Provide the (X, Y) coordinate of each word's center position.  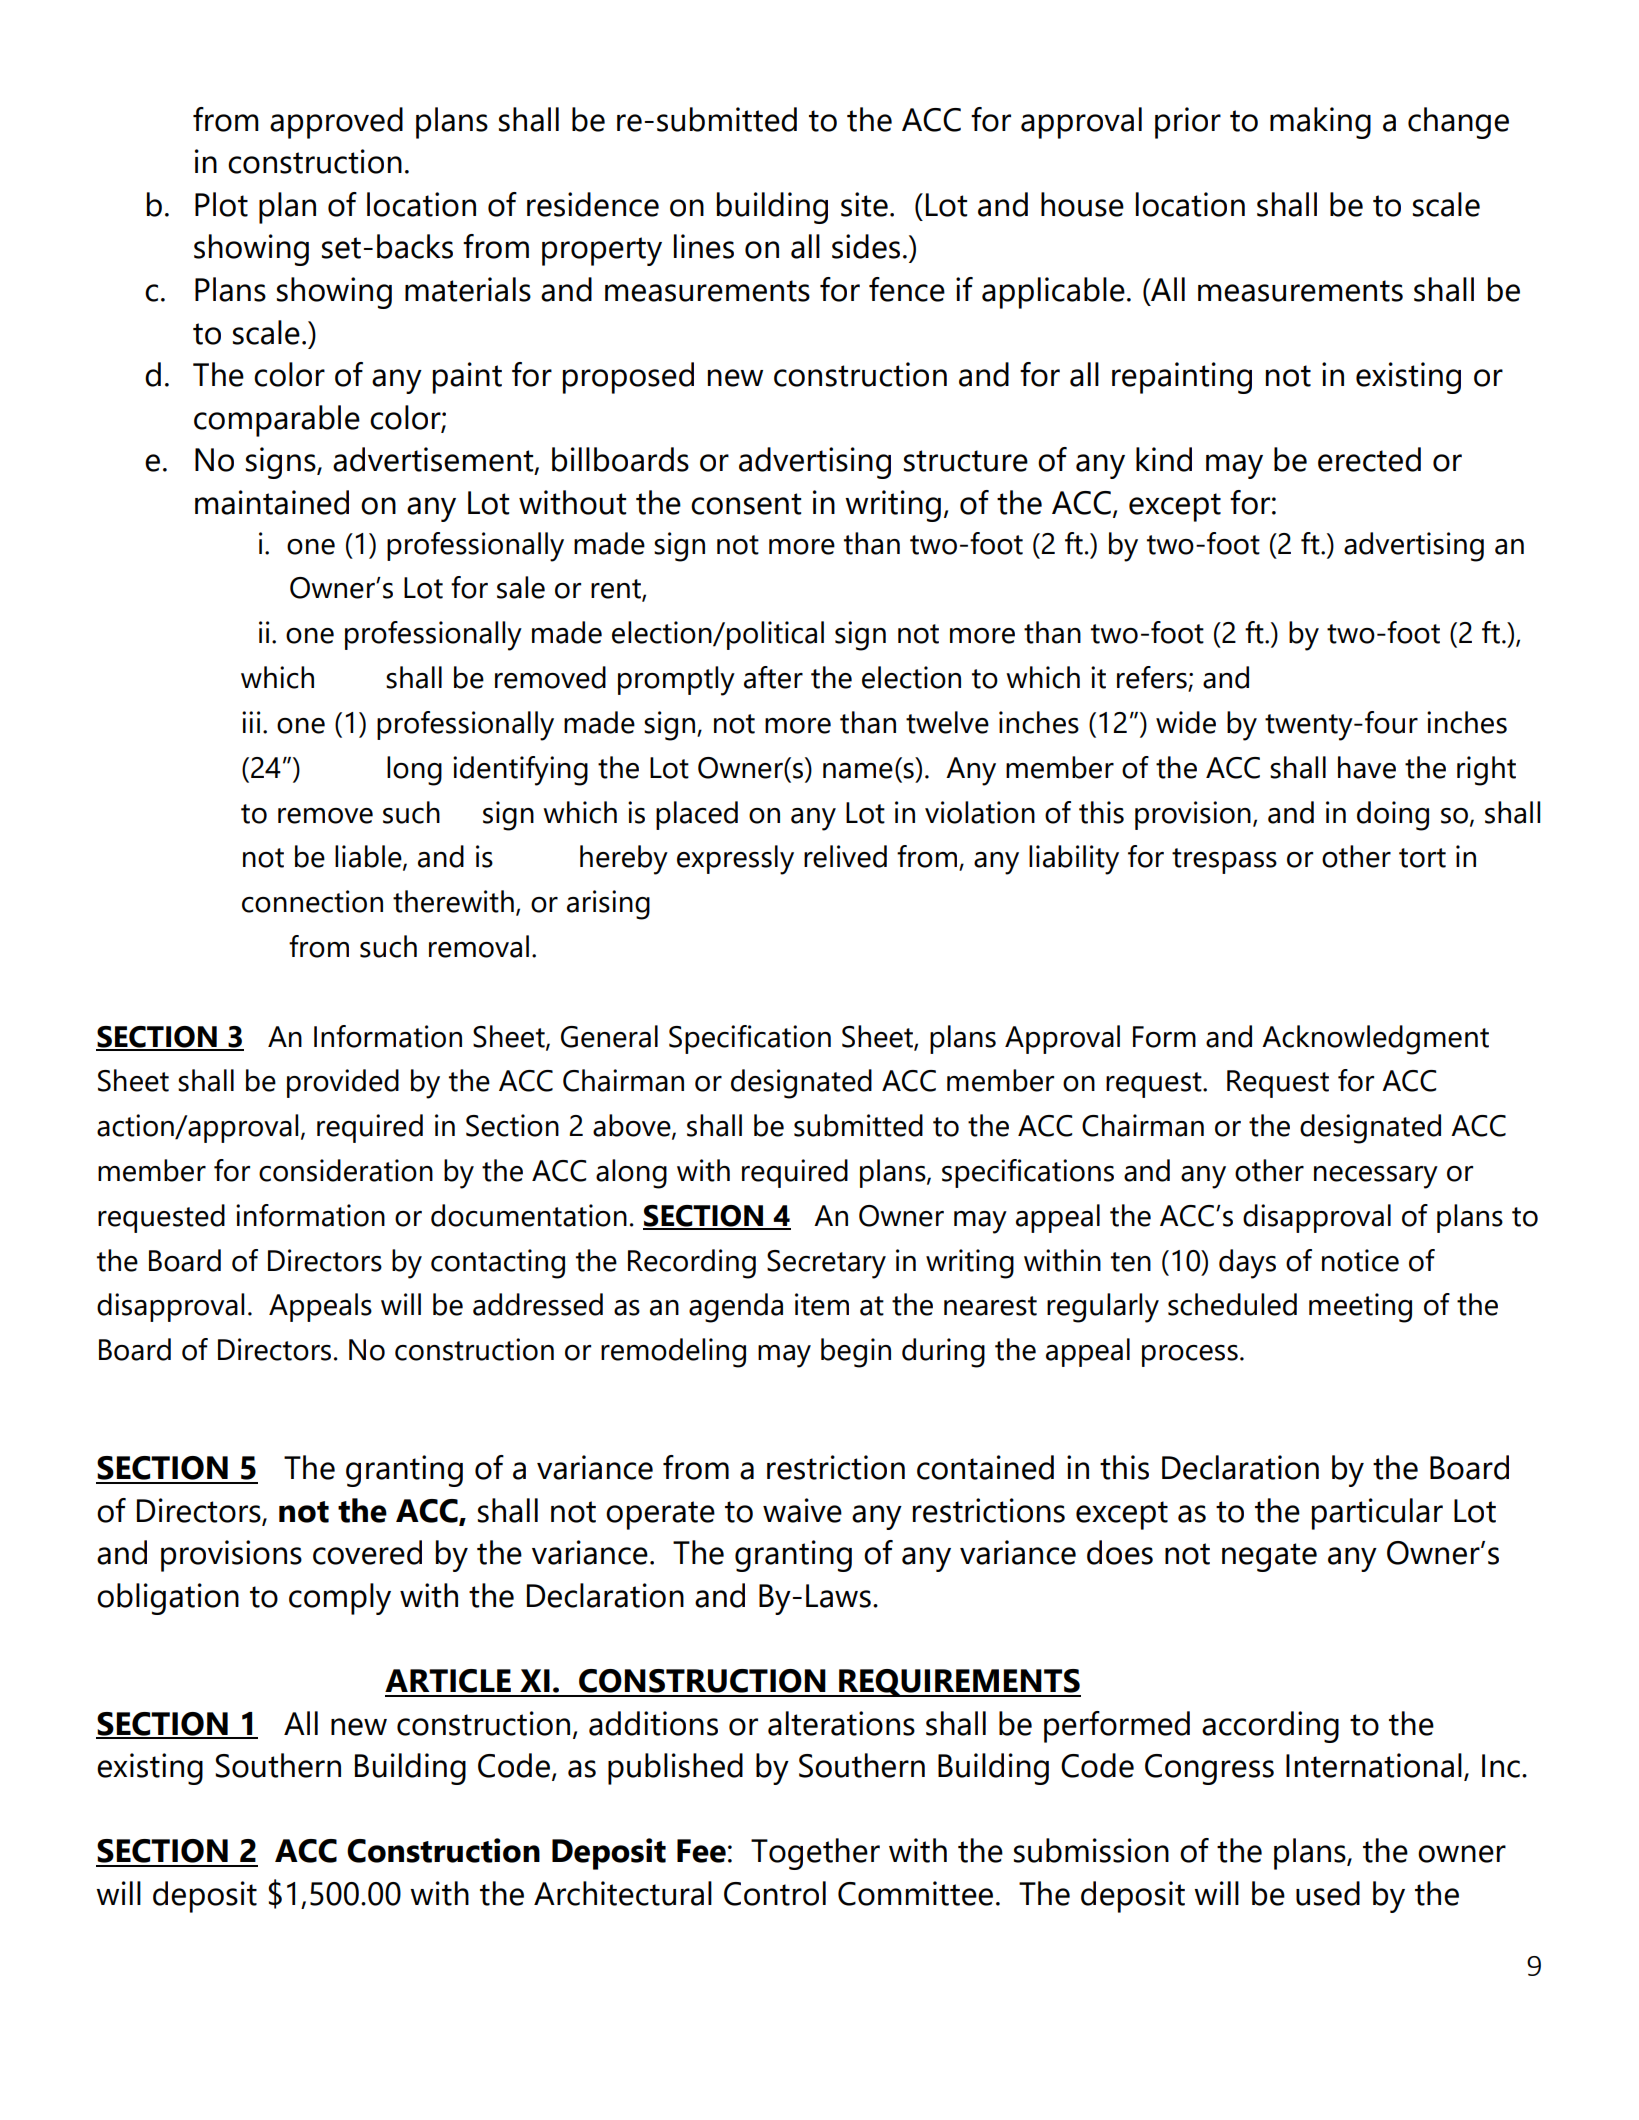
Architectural (623, 1893)
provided (343, 1083)
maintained (272, 502)
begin (856, 1353)
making (1320, 123)
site (864, 204)
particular (1377, 1514)
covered (367, 1552)
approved (336, 123)
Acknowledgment (1375, 1040)
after (773, 677)
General (609, 1036)
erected (1369, 459)
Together (815, 1854)
